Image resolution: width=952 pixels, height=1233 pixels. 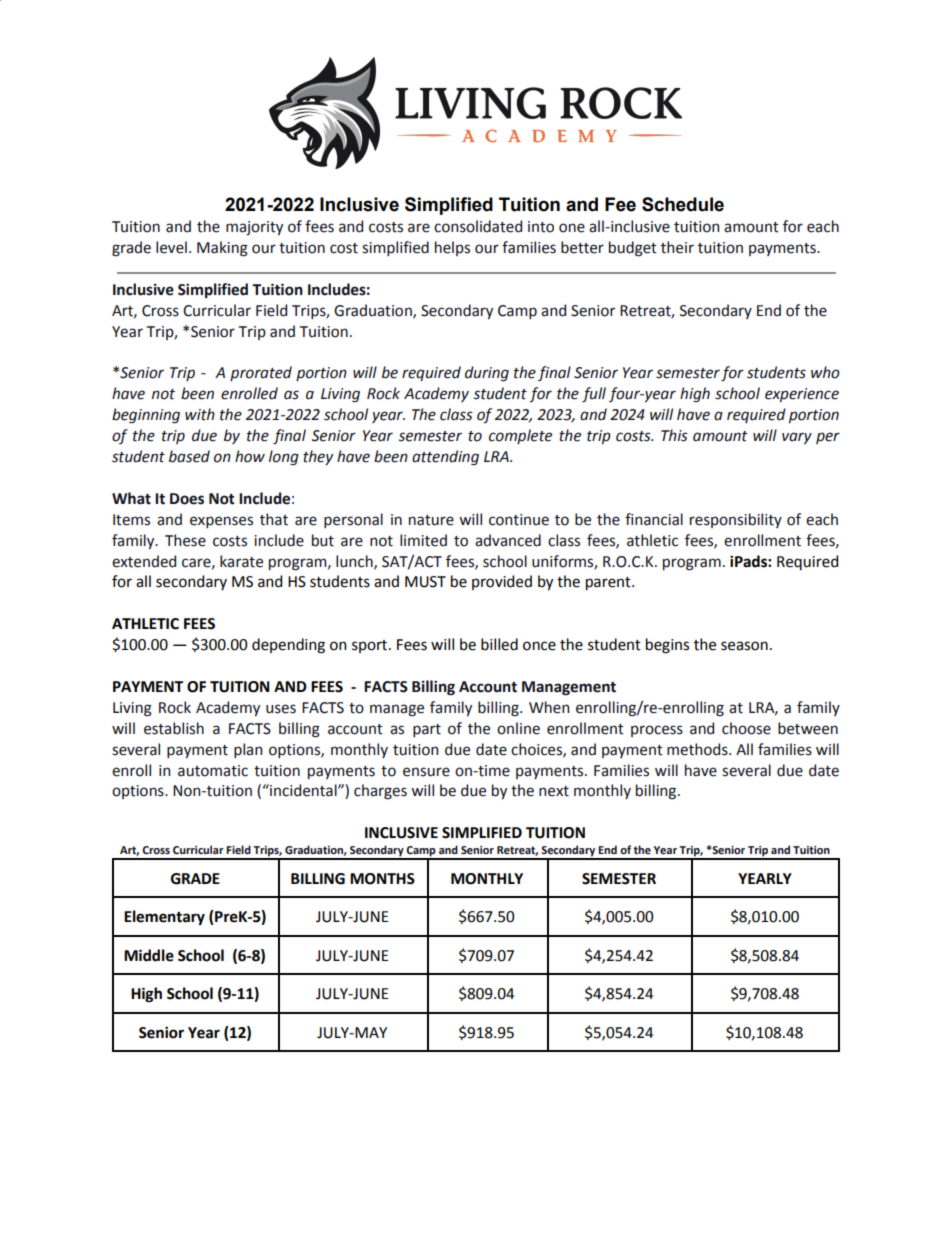 What do you see at coordinates (241, 561) in the screenshot?
I see `karate` at bounding box center [241, 561].
